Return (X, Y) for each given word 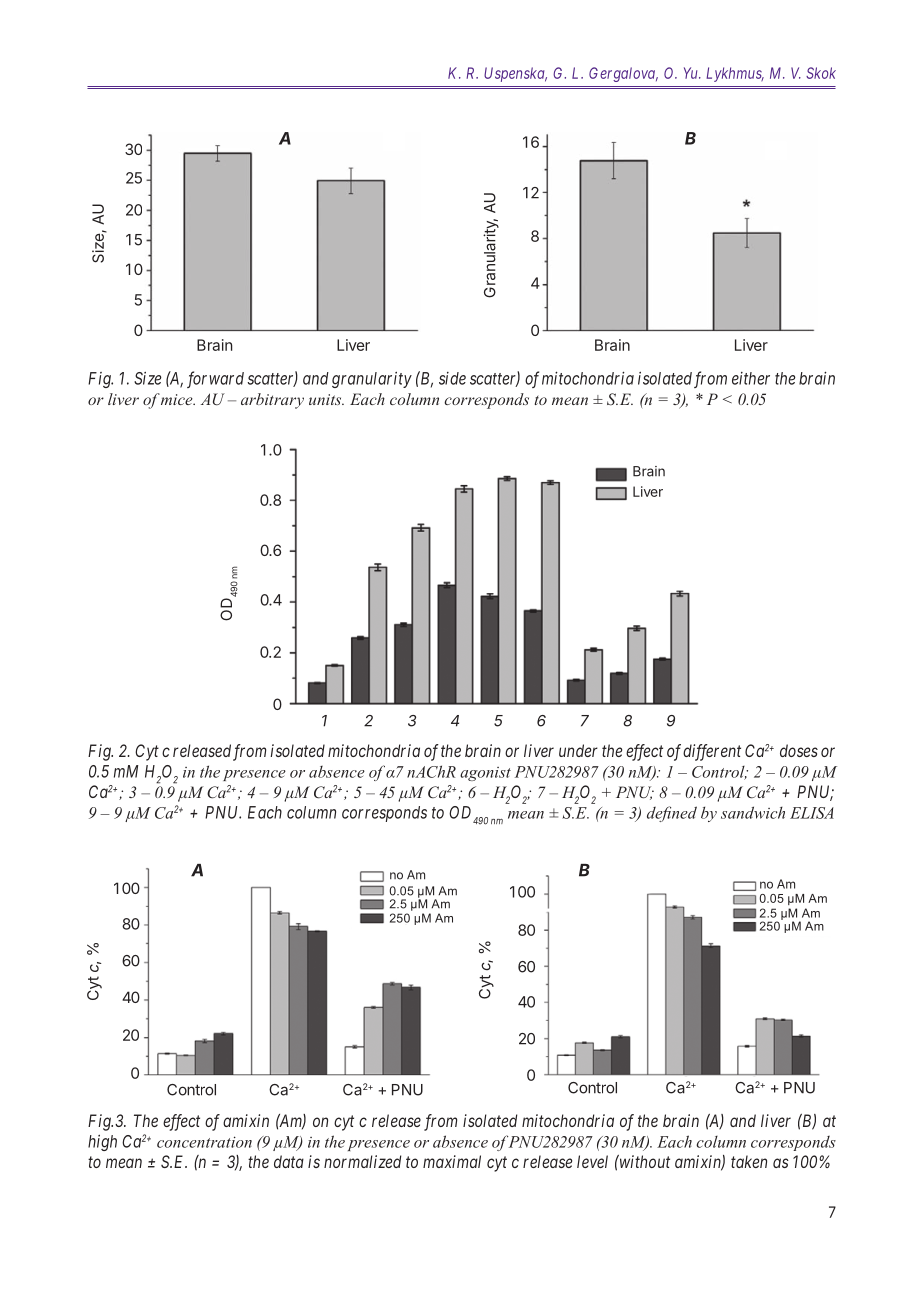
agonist (485, 774)
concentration (204, 1142)
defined (672, 814)
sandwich (753, 812)
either (751, 378)
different (712, 752)
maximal (452, 1161)
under (578, 750)
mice (178, 399)
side (452, 378)
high (102, 1143)
